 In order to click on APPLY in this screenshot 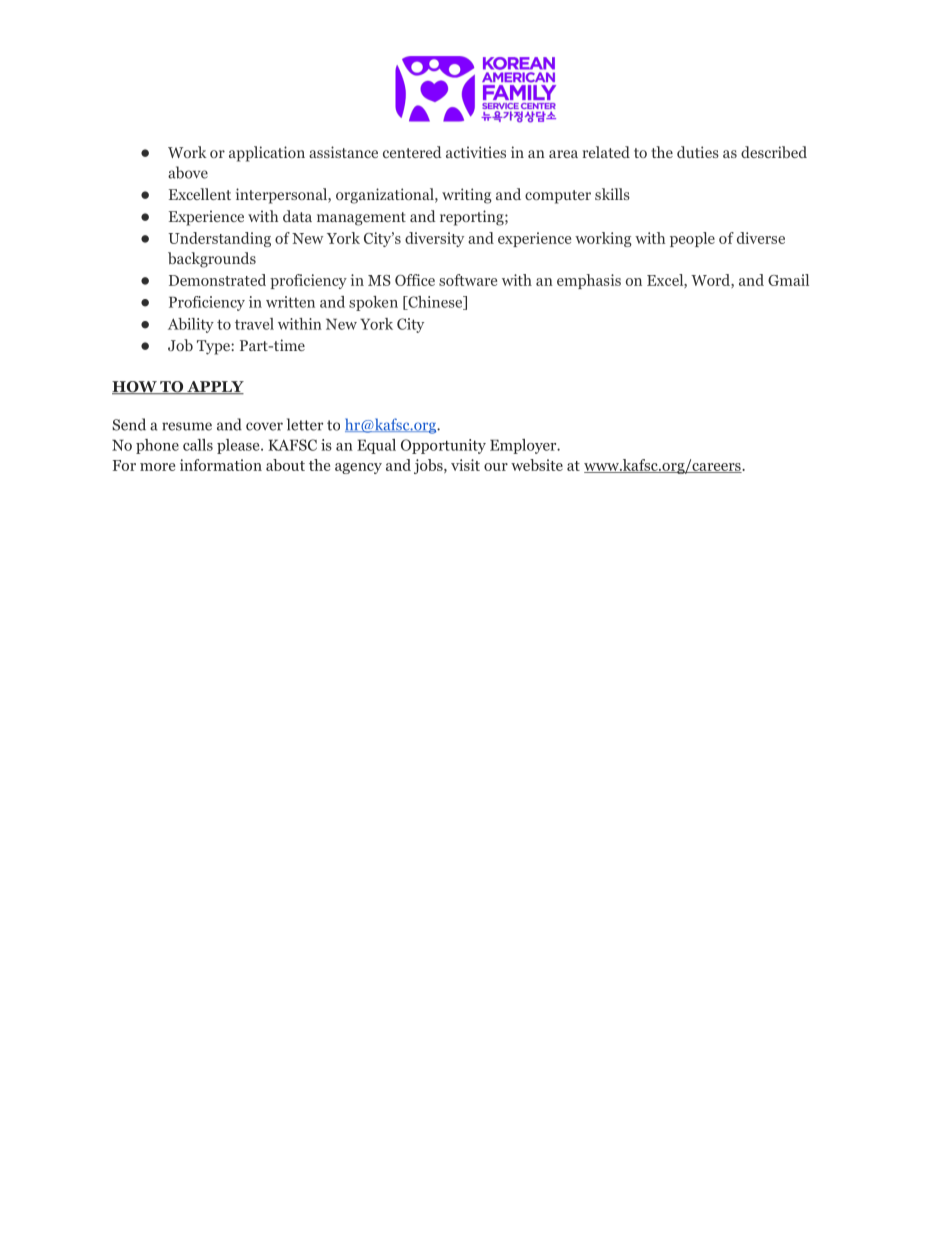, I will do `click(214, 387)`.
